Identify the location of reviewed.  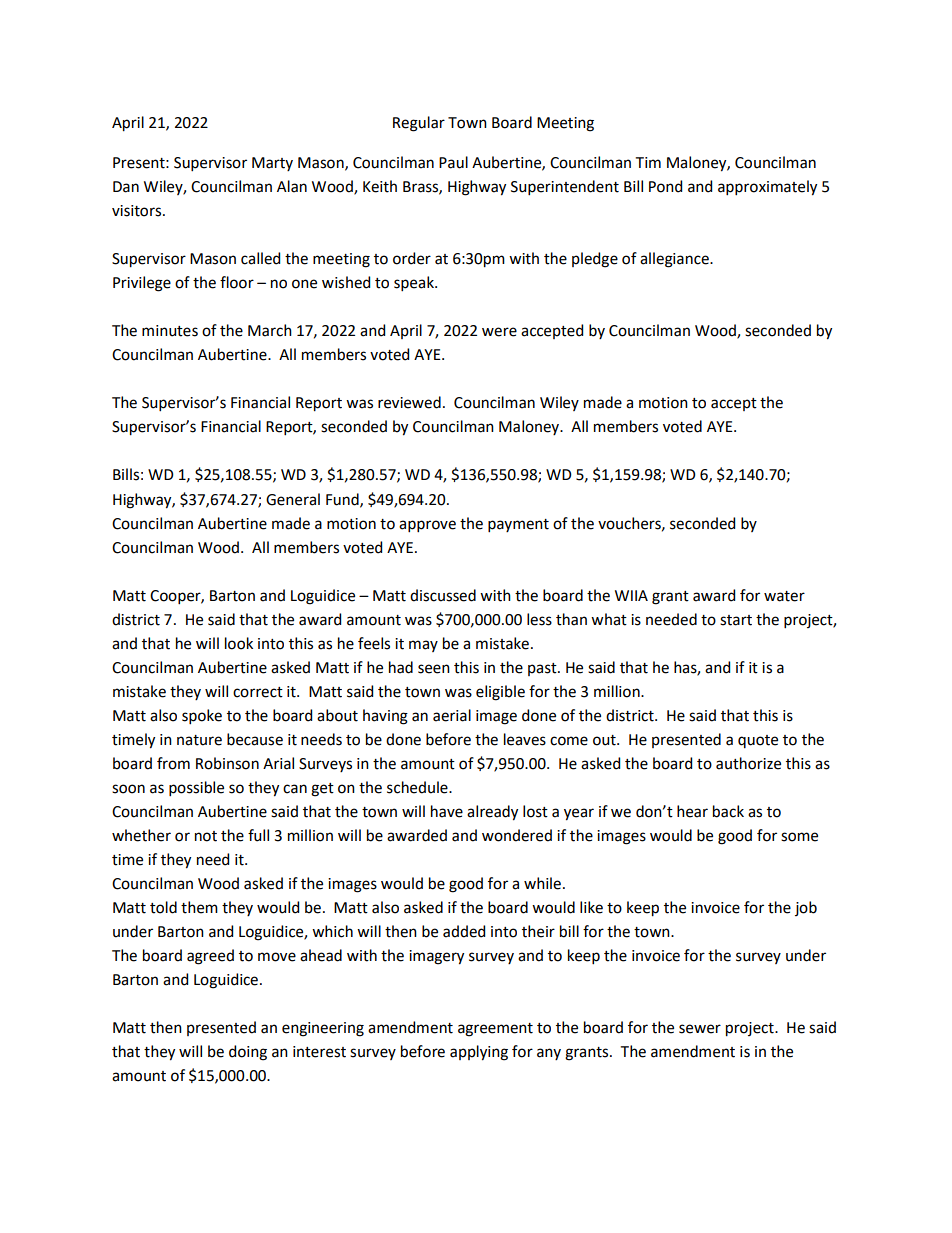
(409, 402).
